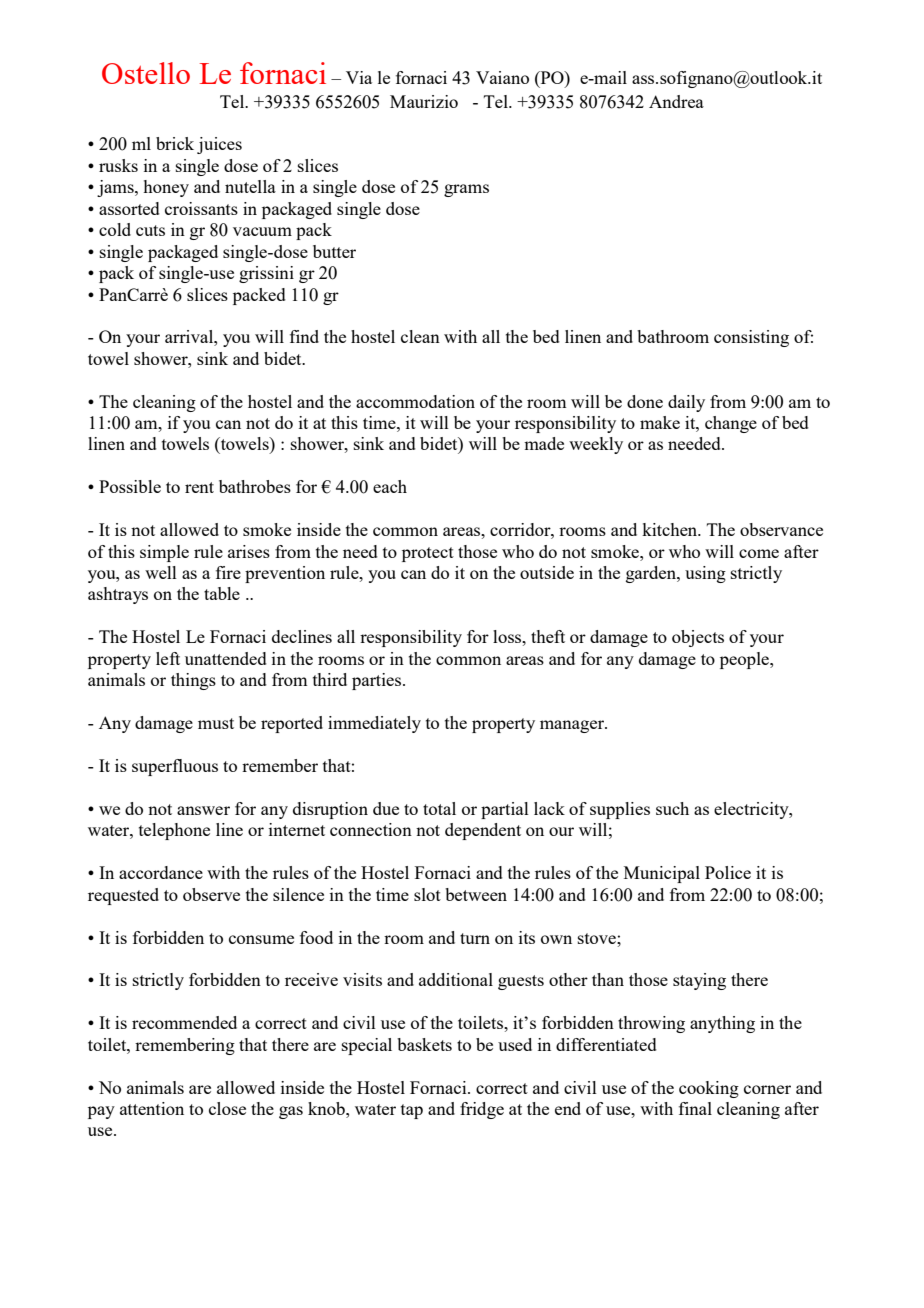 The width and height of the page is (924, 1308). Describe the element at coordinates (161, 572) in the page. I see `well` at that location.
